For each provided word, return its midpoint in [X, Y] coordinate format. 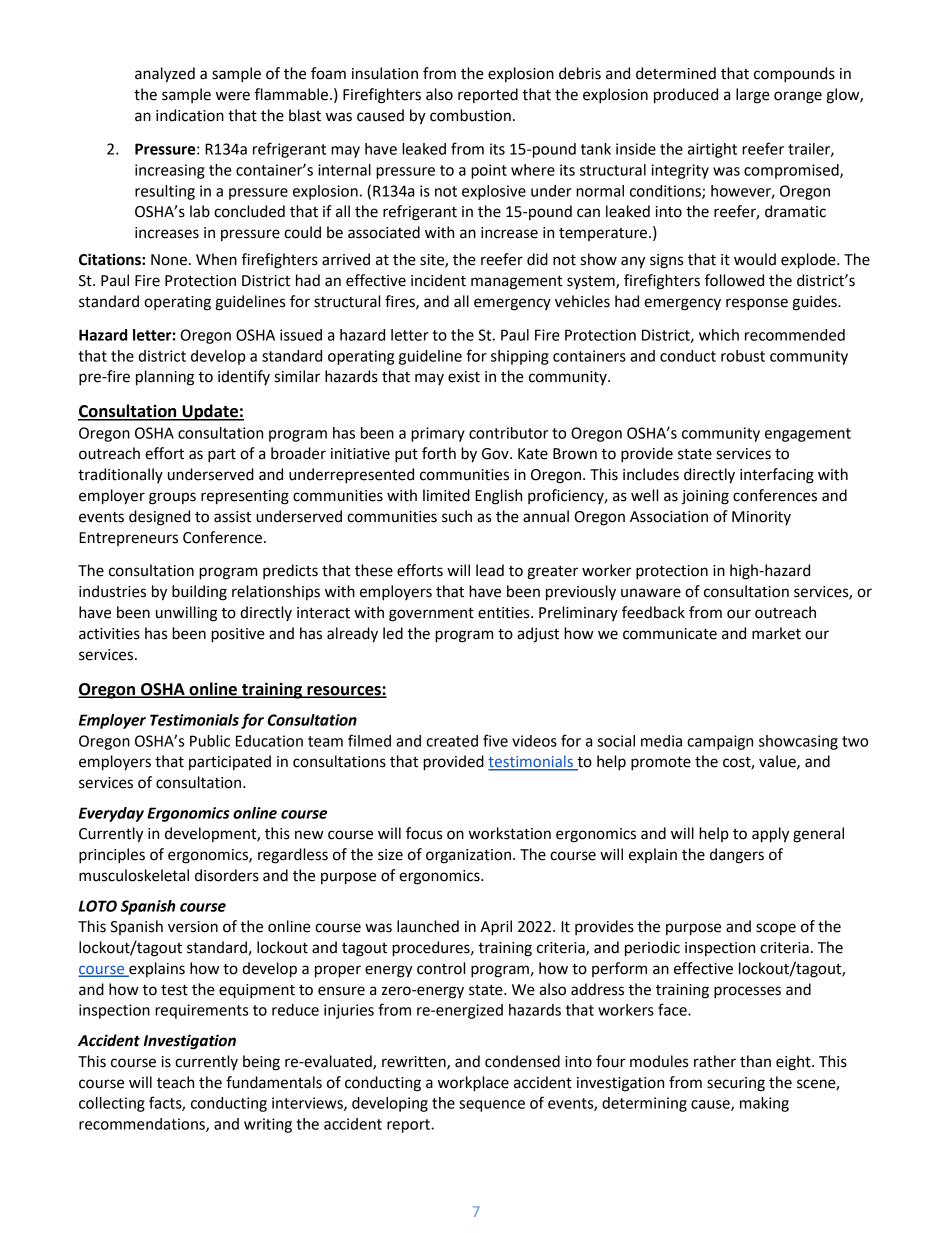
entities [505, 613]
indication [190, 115]
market [776, 633]
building [199, 593]
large [753, 96]
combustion [470, 115]
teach [175, 1082]
